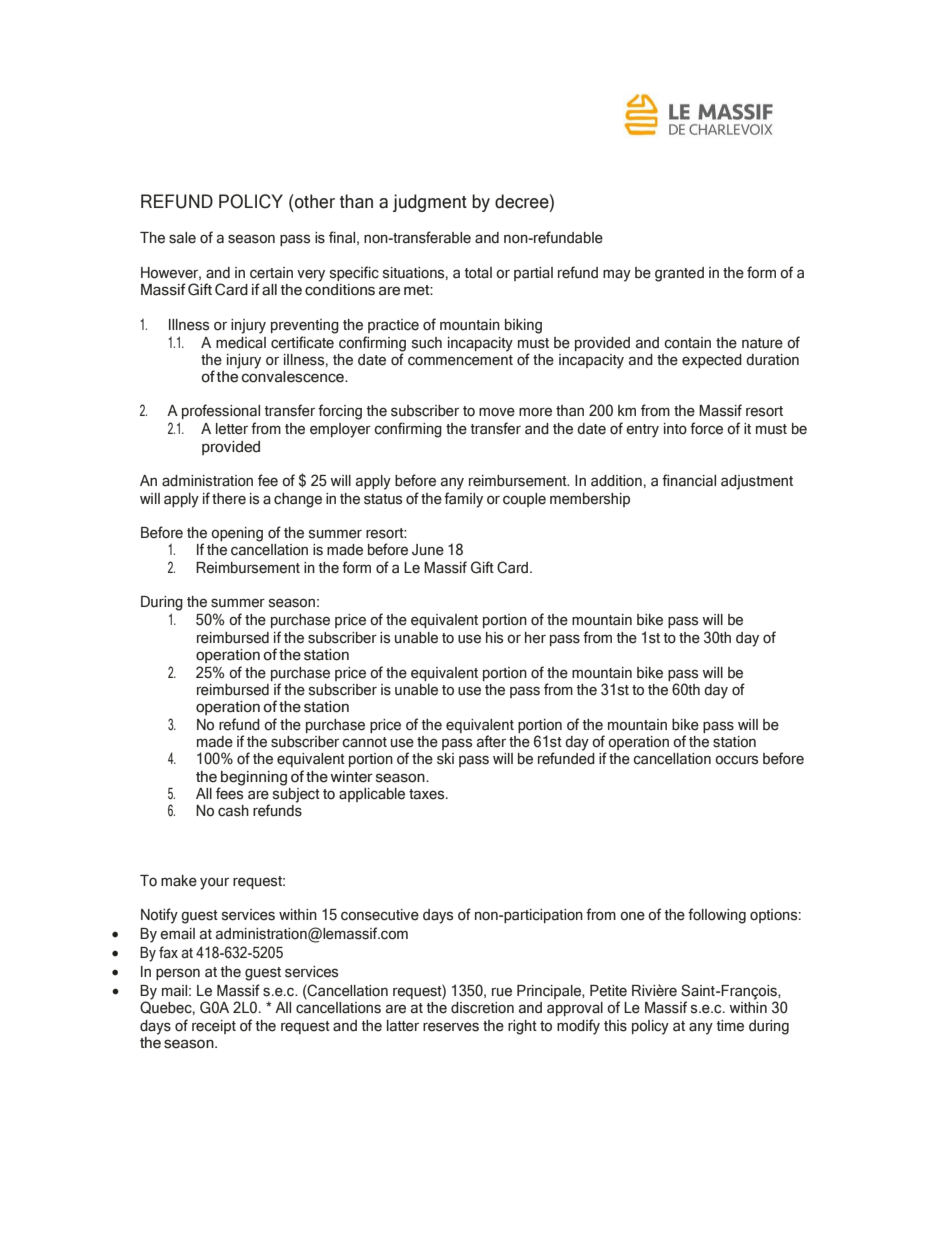 This document has width=952, height=1233. Describe the element at coordinates (253, 779) in the document. I see `beginning` at that location.
